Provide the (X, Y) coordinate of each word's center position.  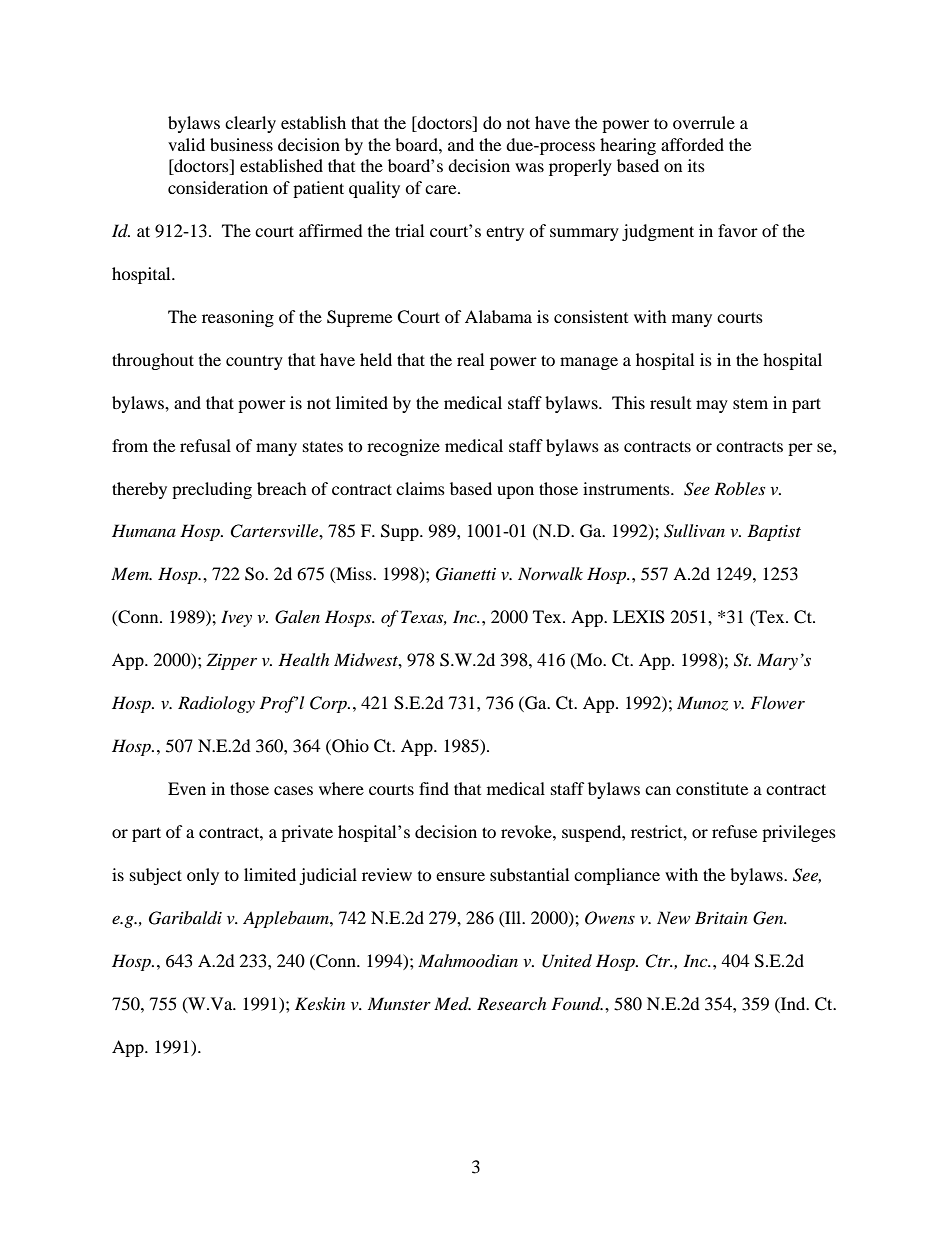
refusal (205, 445)
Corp (329, 704)
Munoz (702, 703)
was (529, 167)
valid (186, 144)
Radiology (216, 704)
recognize (403, 447)
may (712, 406)
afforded (692, 144)
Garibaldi (185, 918)
